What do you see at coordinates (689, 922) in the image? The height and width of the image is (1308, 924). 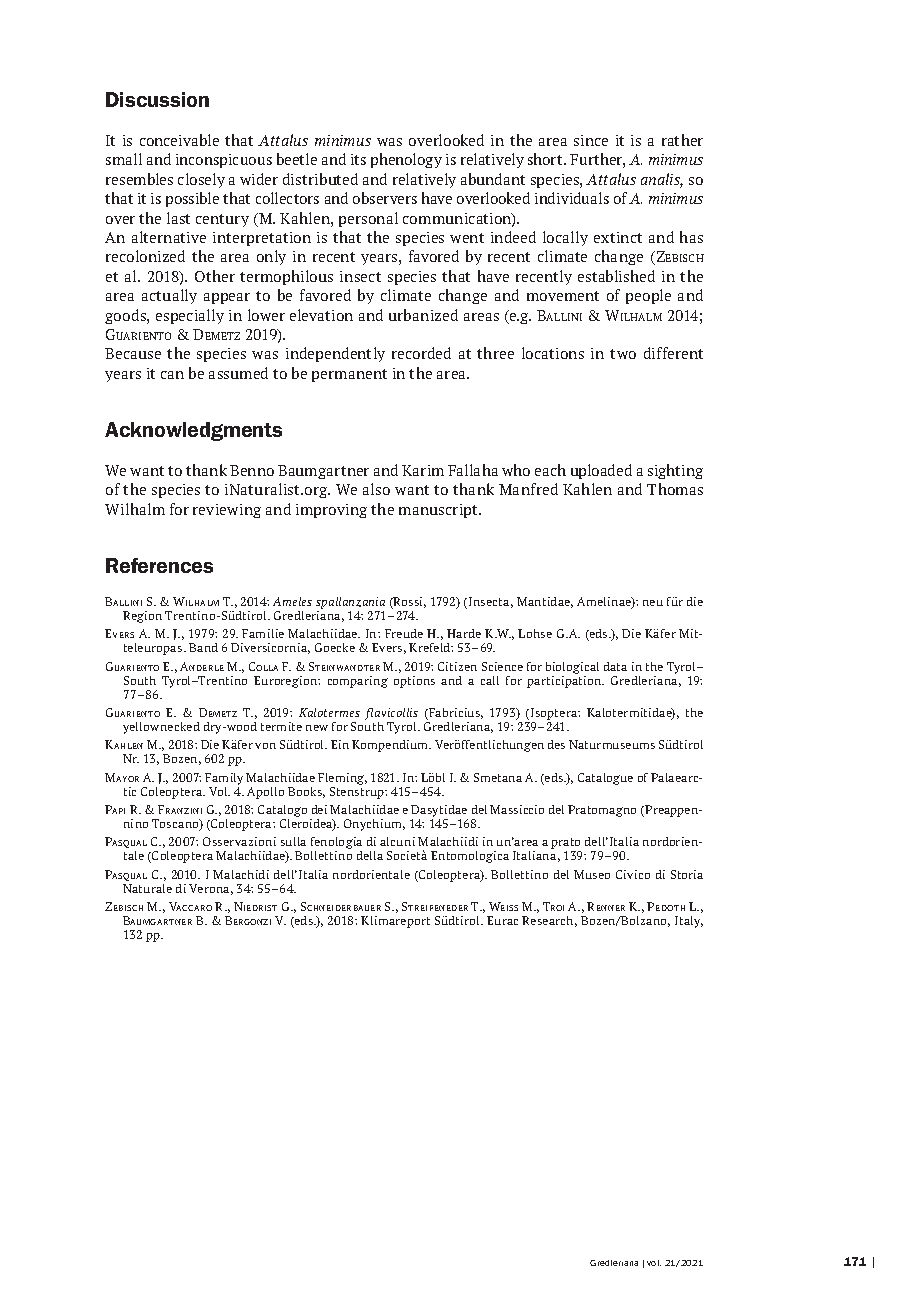 I see `Italy` at bounding box center [689, 922].
